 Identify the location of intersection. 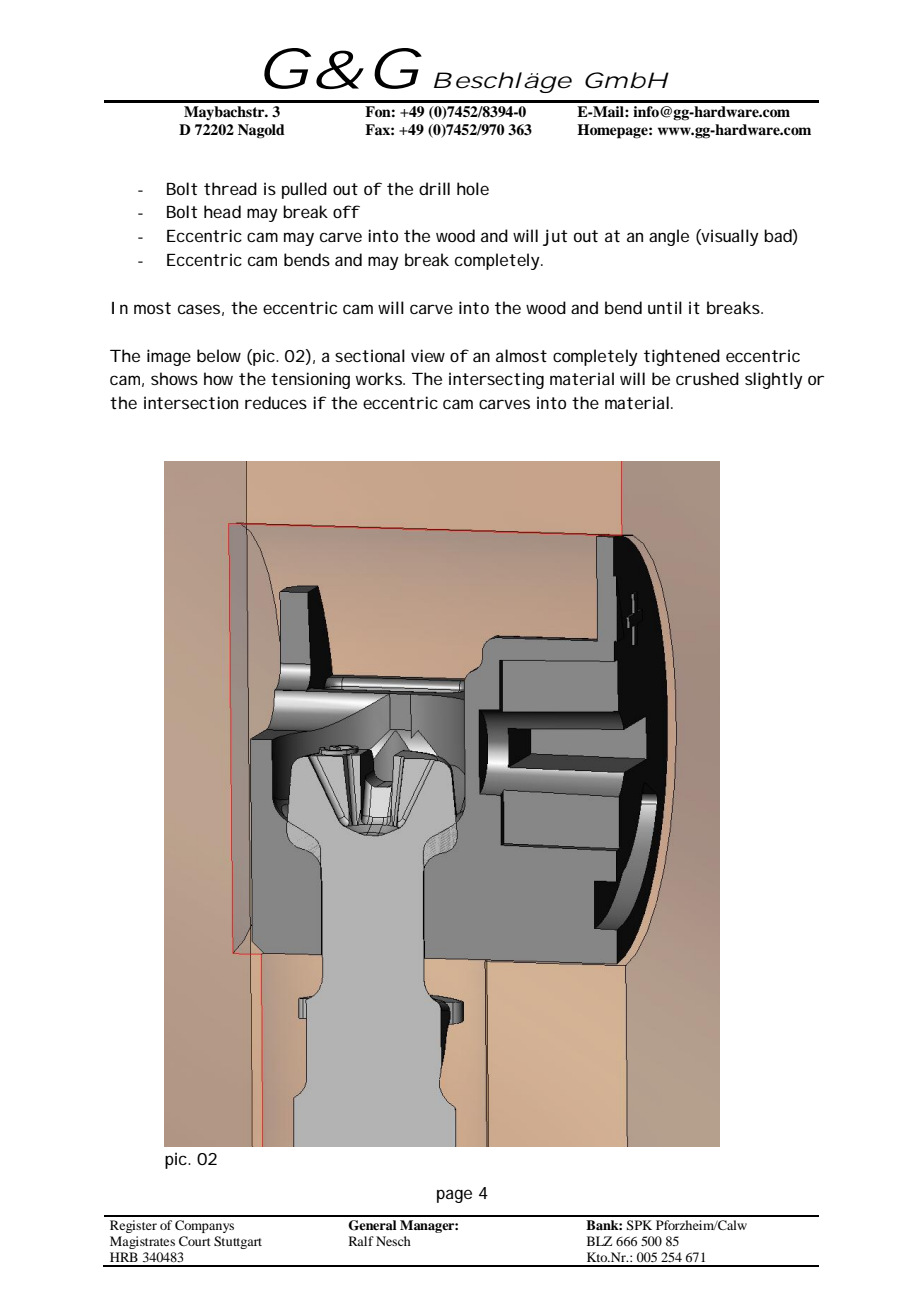
(191, 402).
